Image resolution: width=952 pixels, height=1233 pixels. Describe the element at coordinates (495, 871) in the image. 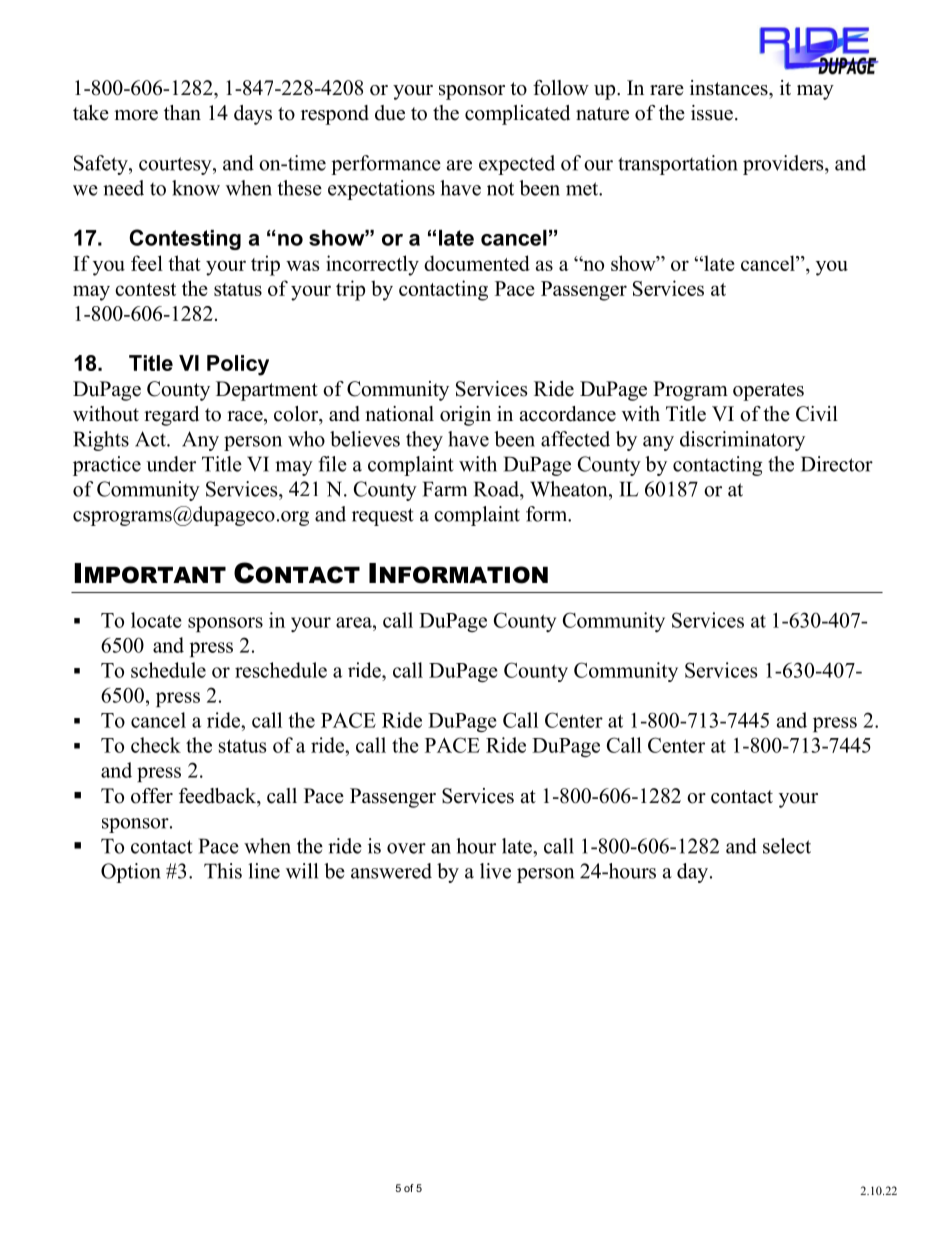

I see `live` at that location.
